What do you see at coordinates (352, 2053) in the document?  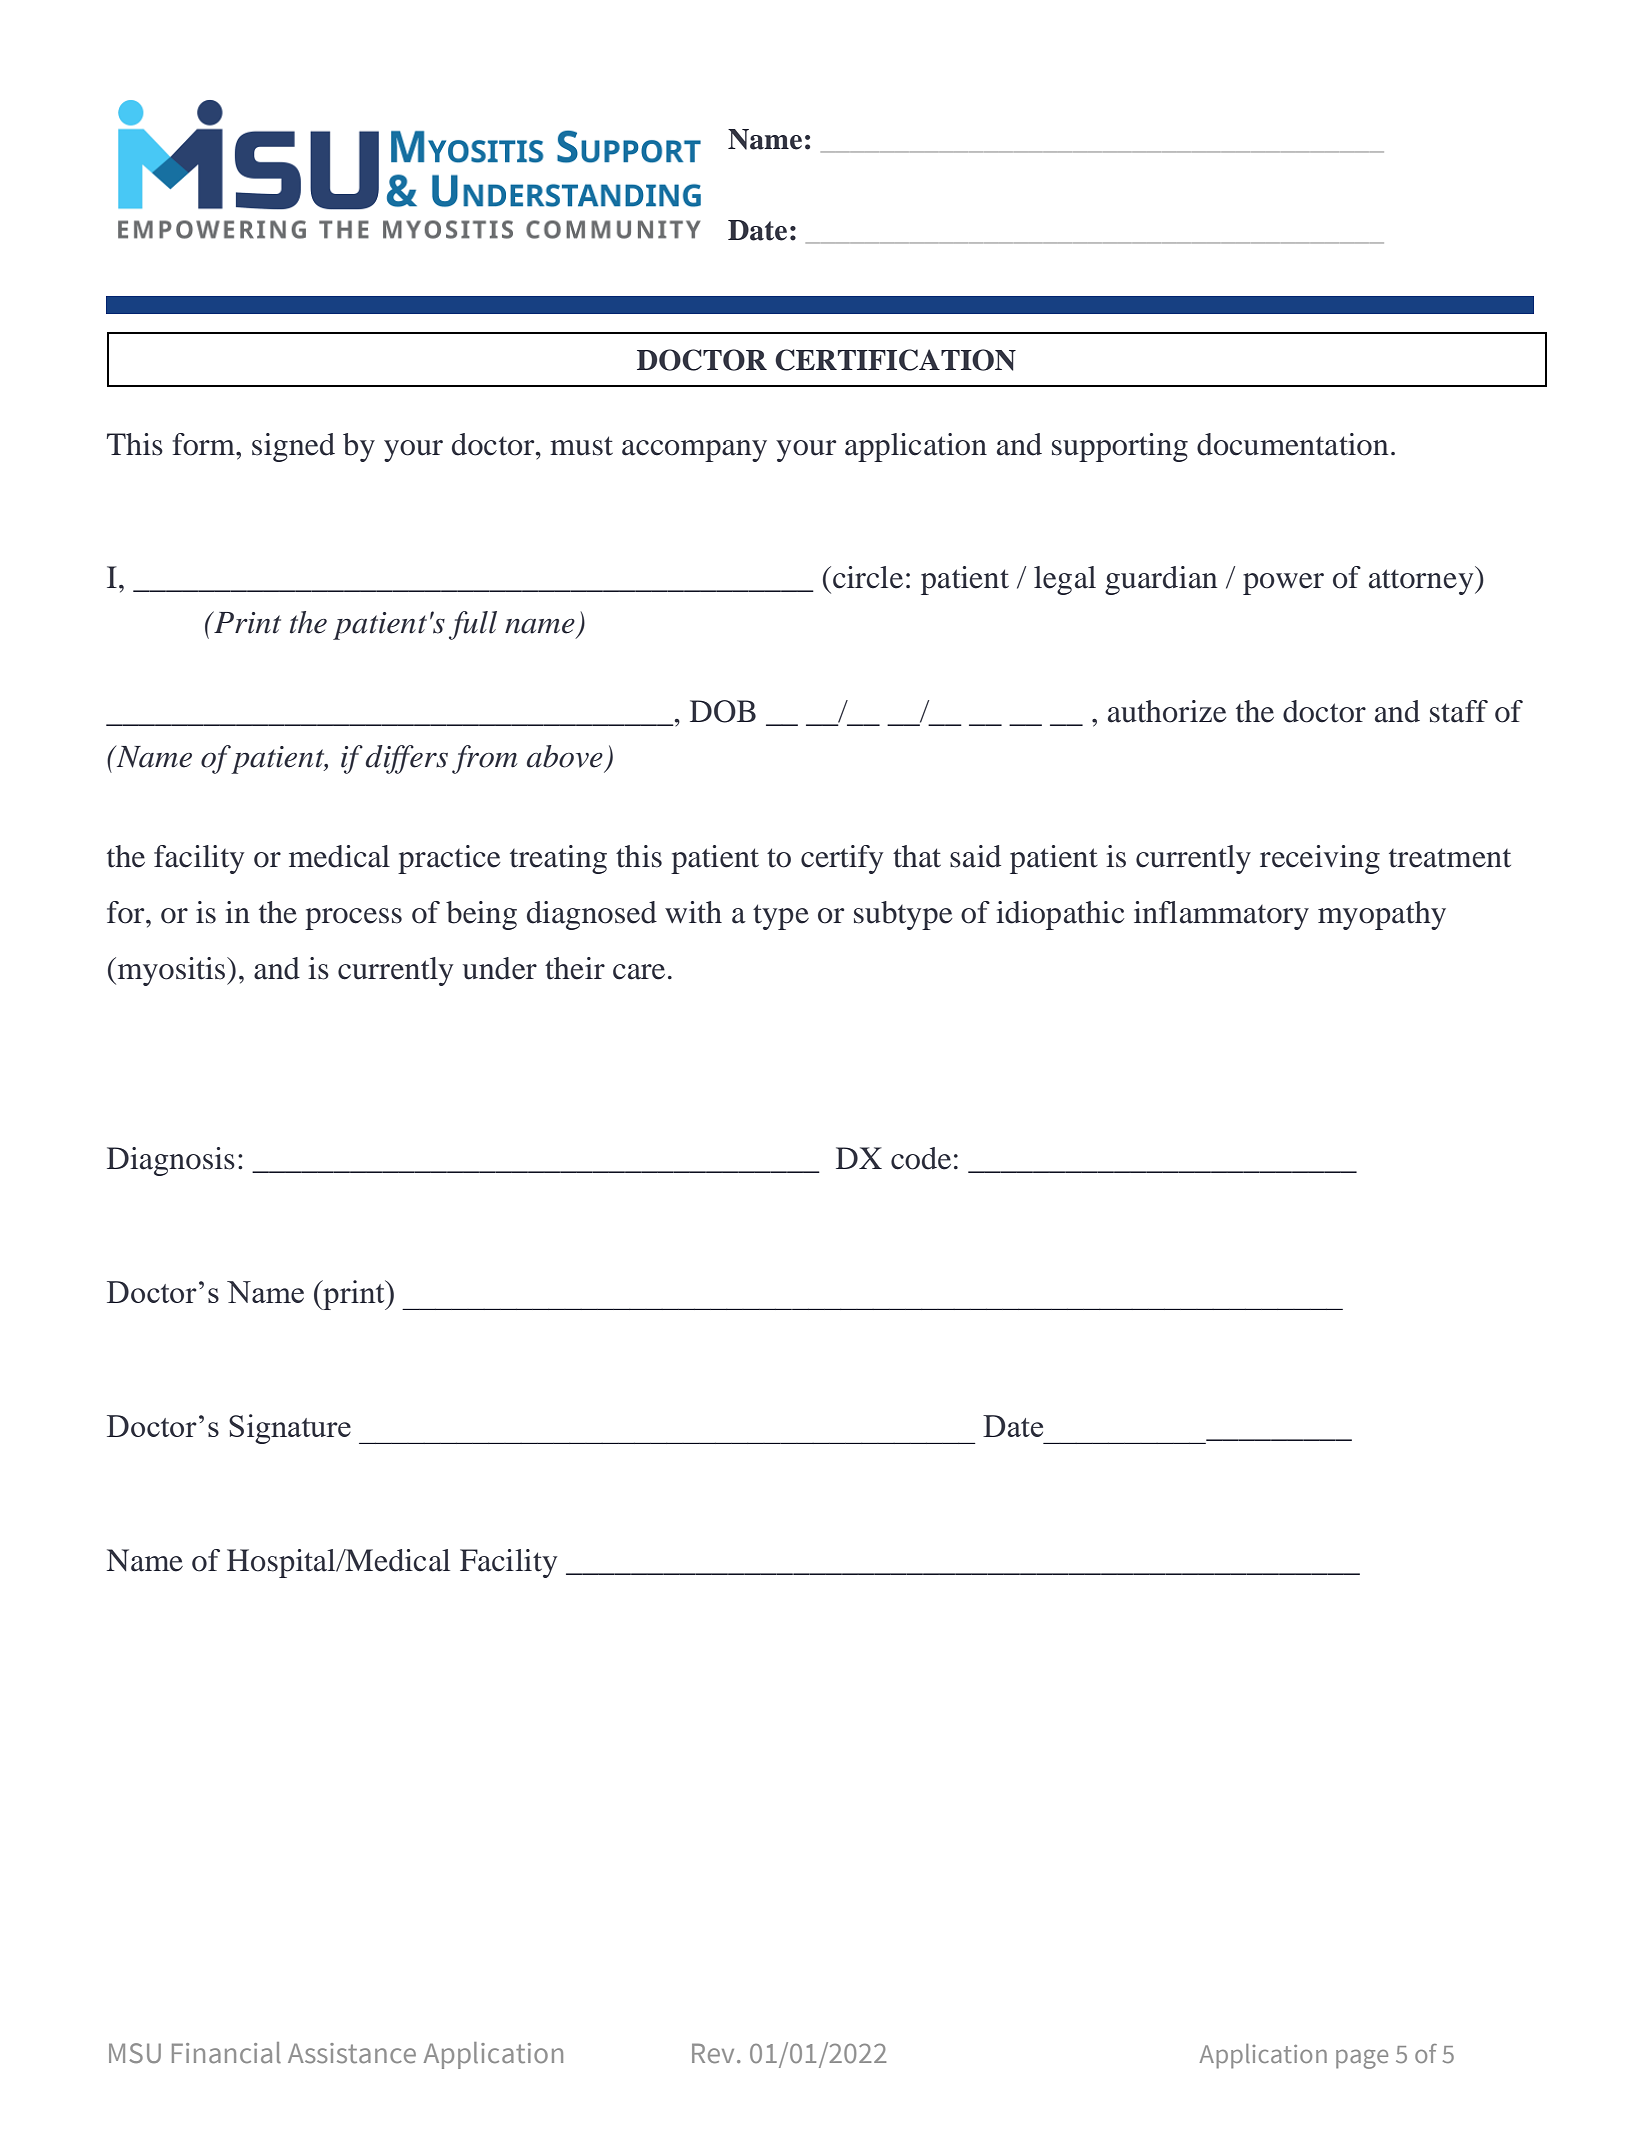 I see `Assistance` at bounding box center [352, 2053].
